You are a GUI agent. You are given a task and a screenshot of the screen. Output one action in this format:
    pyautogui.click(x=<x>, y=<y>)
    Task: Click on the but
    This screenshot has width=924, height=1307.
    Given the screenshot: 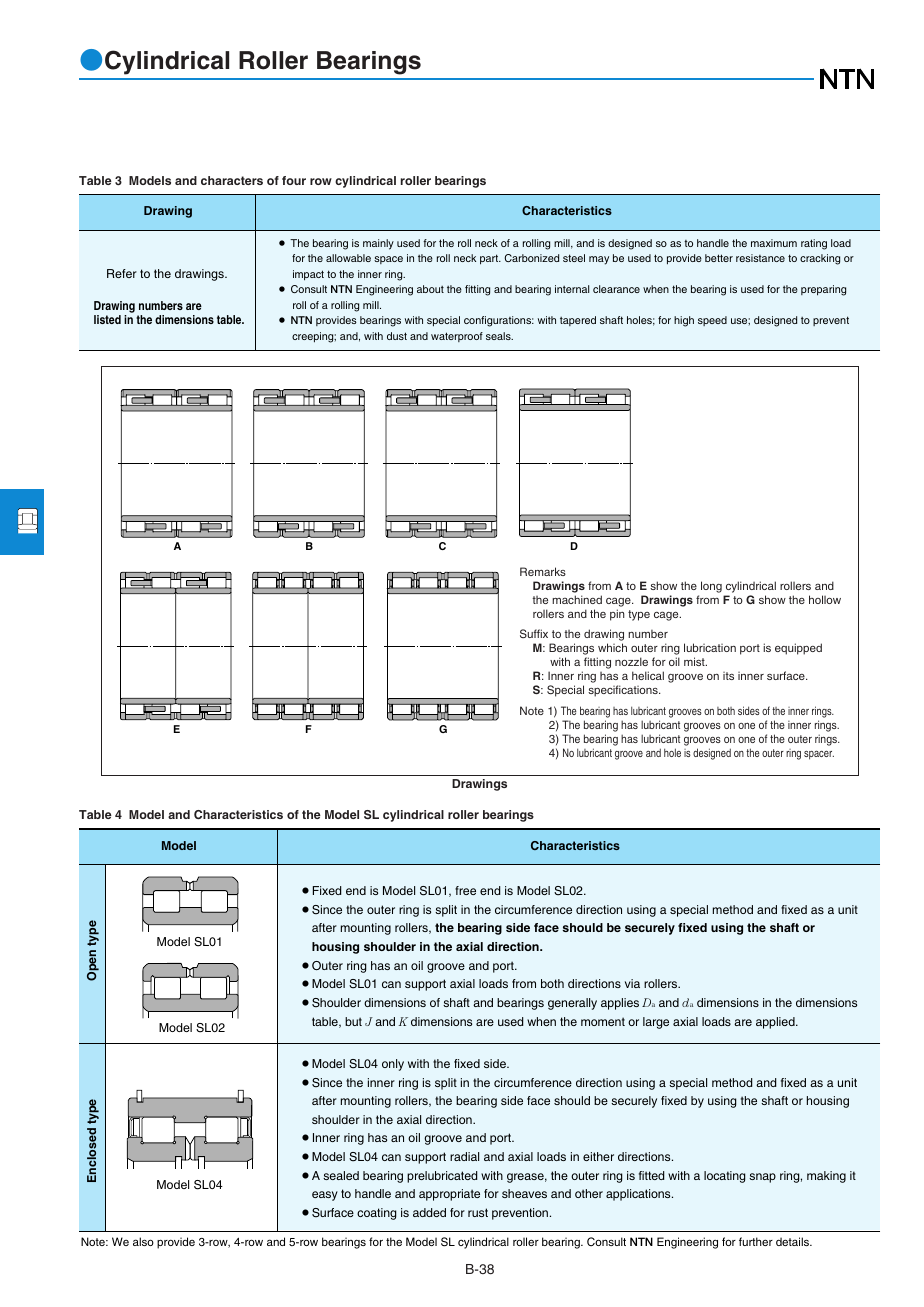 What is the action you would take?
    pyautogui.click(x=353, y=1021)
